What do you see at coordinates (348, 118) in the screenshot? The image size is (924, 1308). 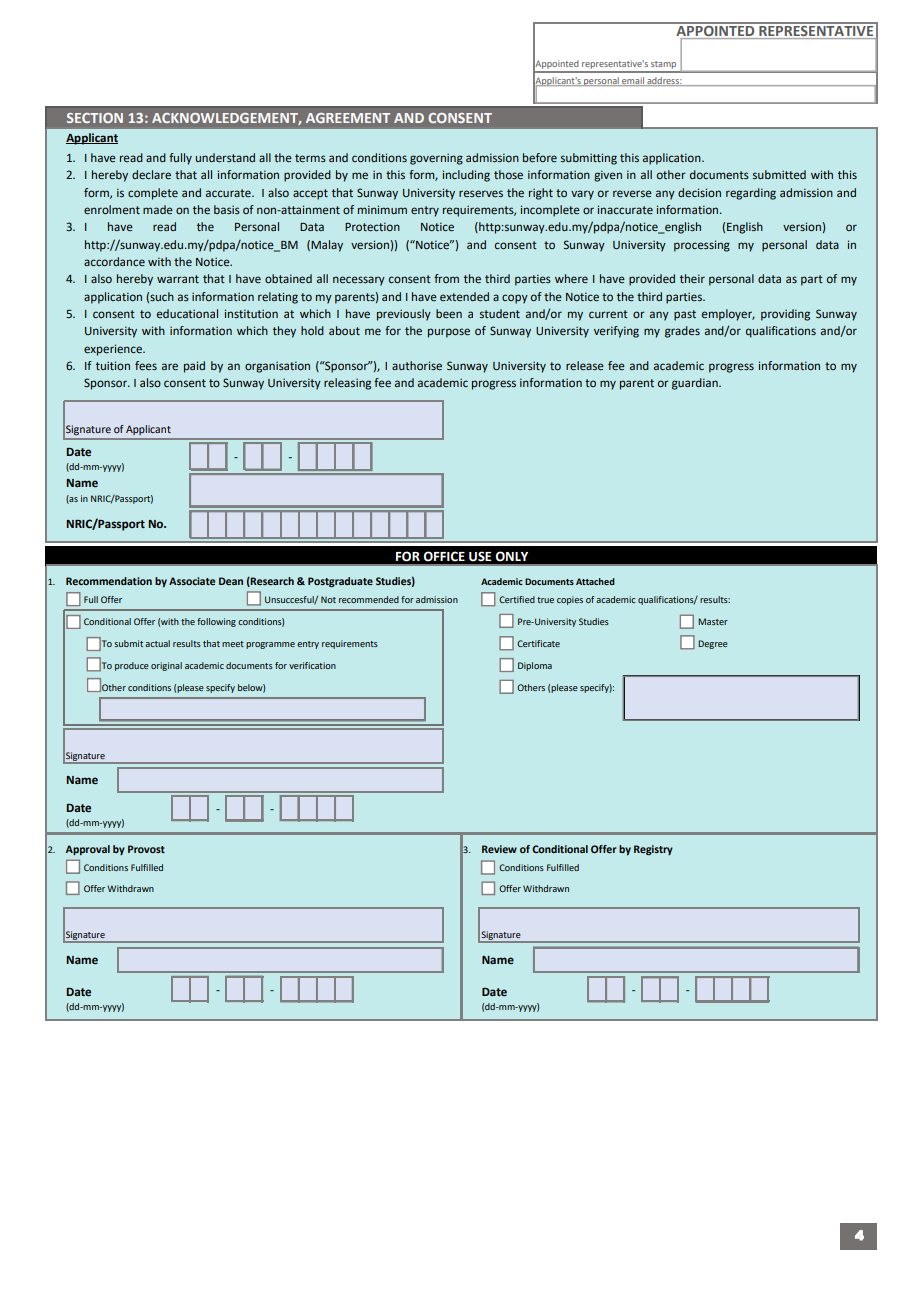 I see `AGREEMENT` at bounding box center [348, 118].
